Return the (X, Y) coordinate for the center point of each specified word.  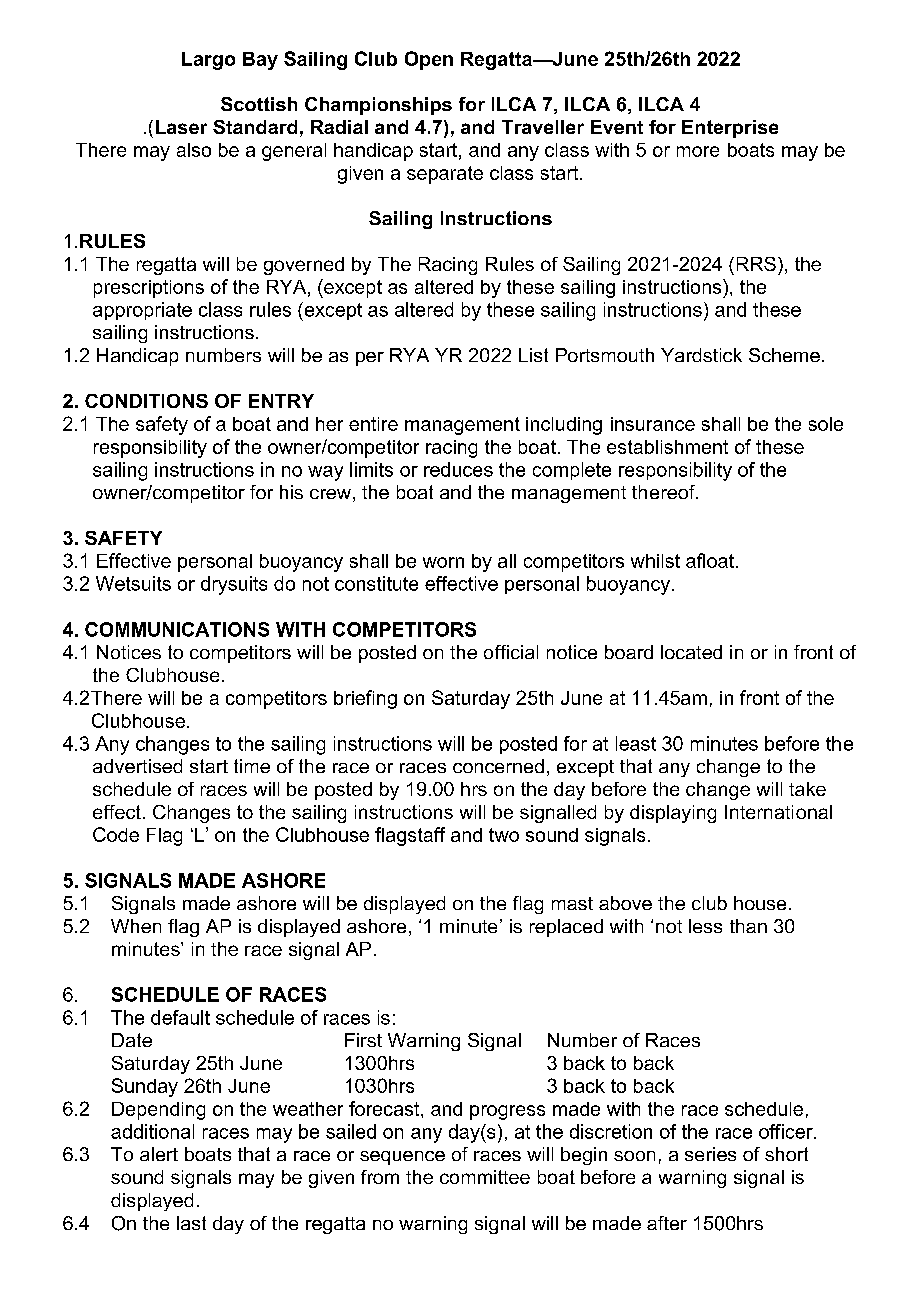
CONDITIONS (146, 401)
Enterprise (730, 129)
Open (429, 60)
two (504, 835)
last (191, 1223)
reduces (458, 469)
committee (485, 1177)
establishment (667, 447)
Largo (208, 61)
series (710, 1154)
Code (116, 834)
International (778, 812)
